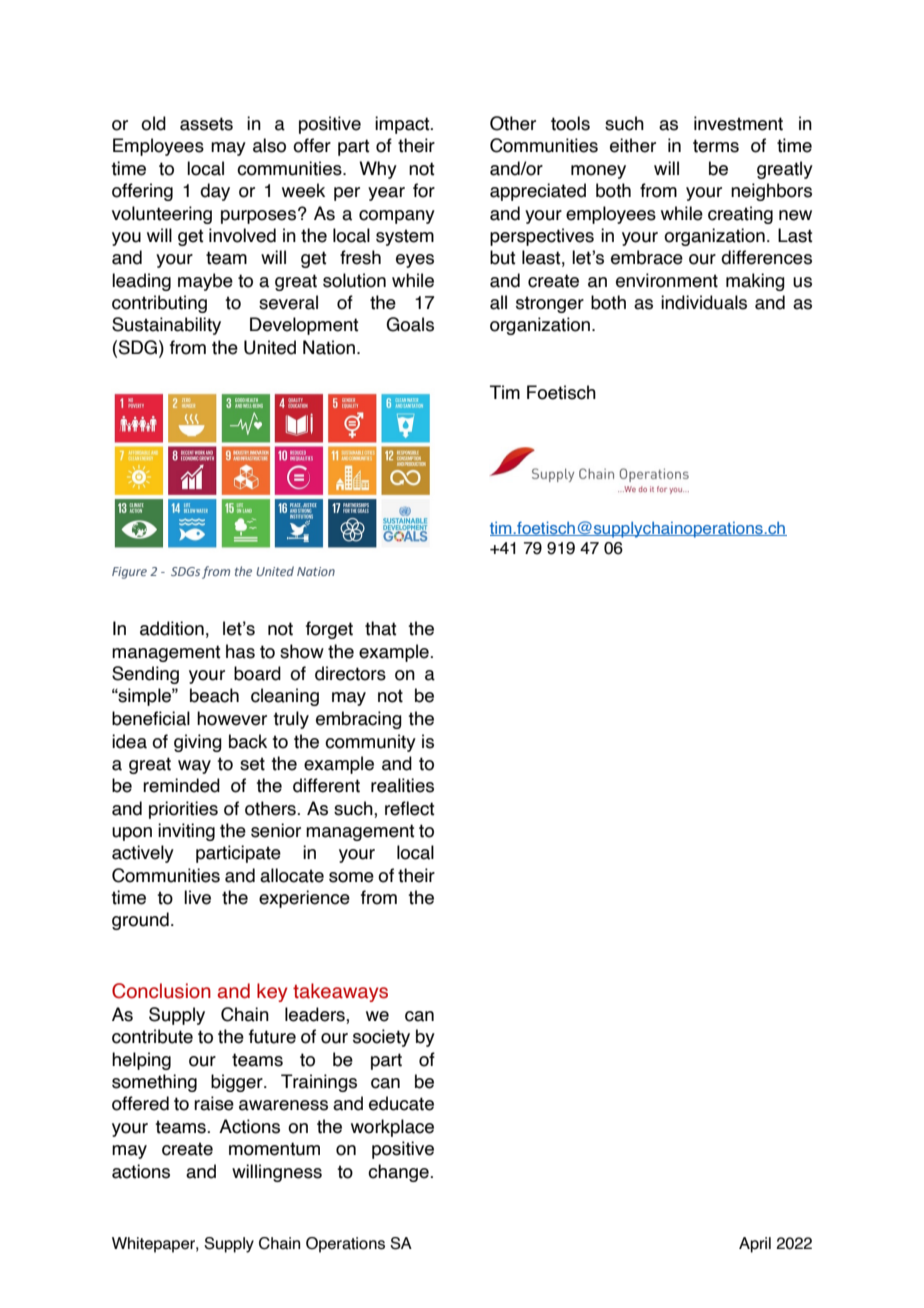  Describe the element at coordinates (166, 326) in the page. I see `Sustainability` at that location.
